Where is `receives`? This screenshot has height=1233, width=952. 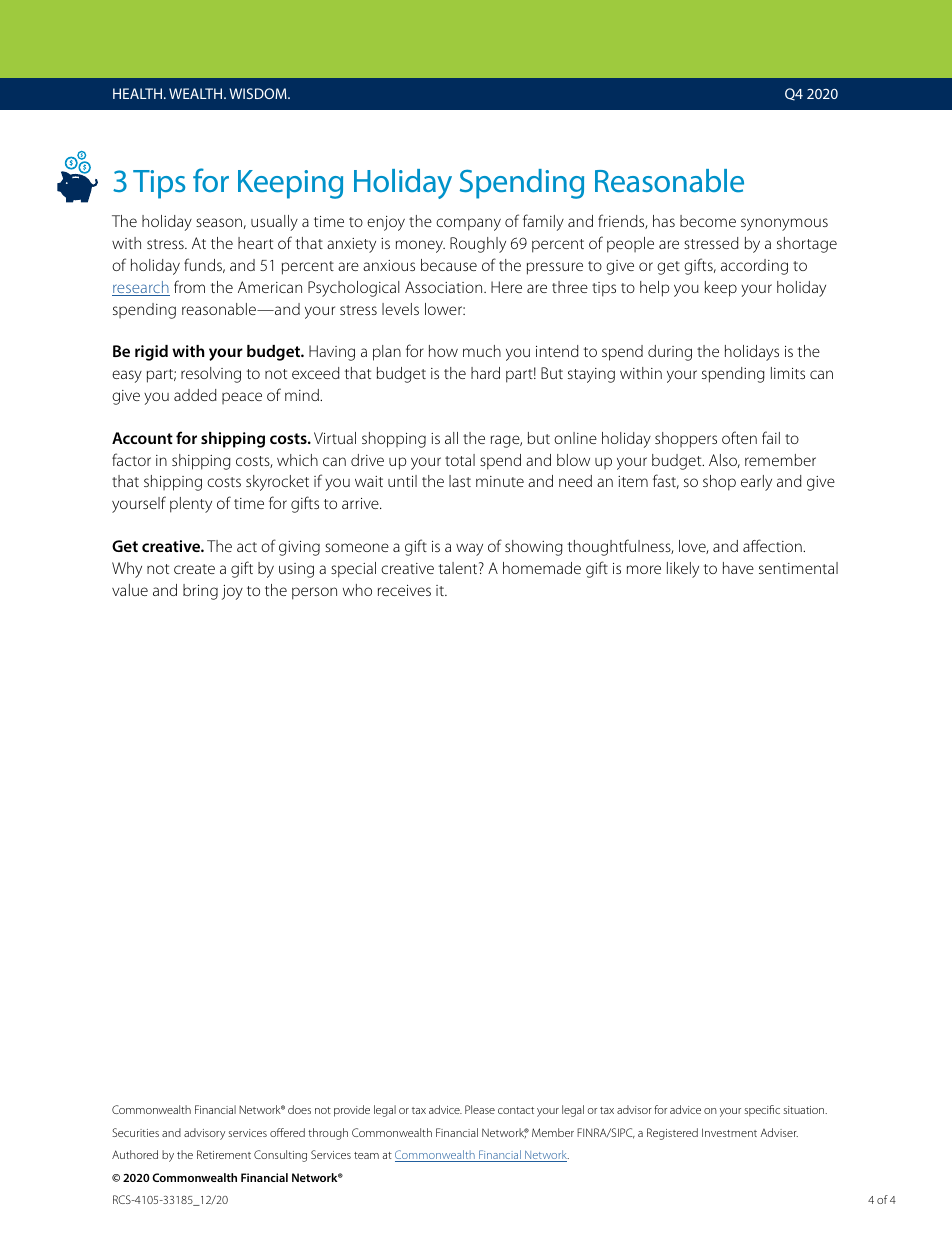 receives is located at coordinates (404, 590).
